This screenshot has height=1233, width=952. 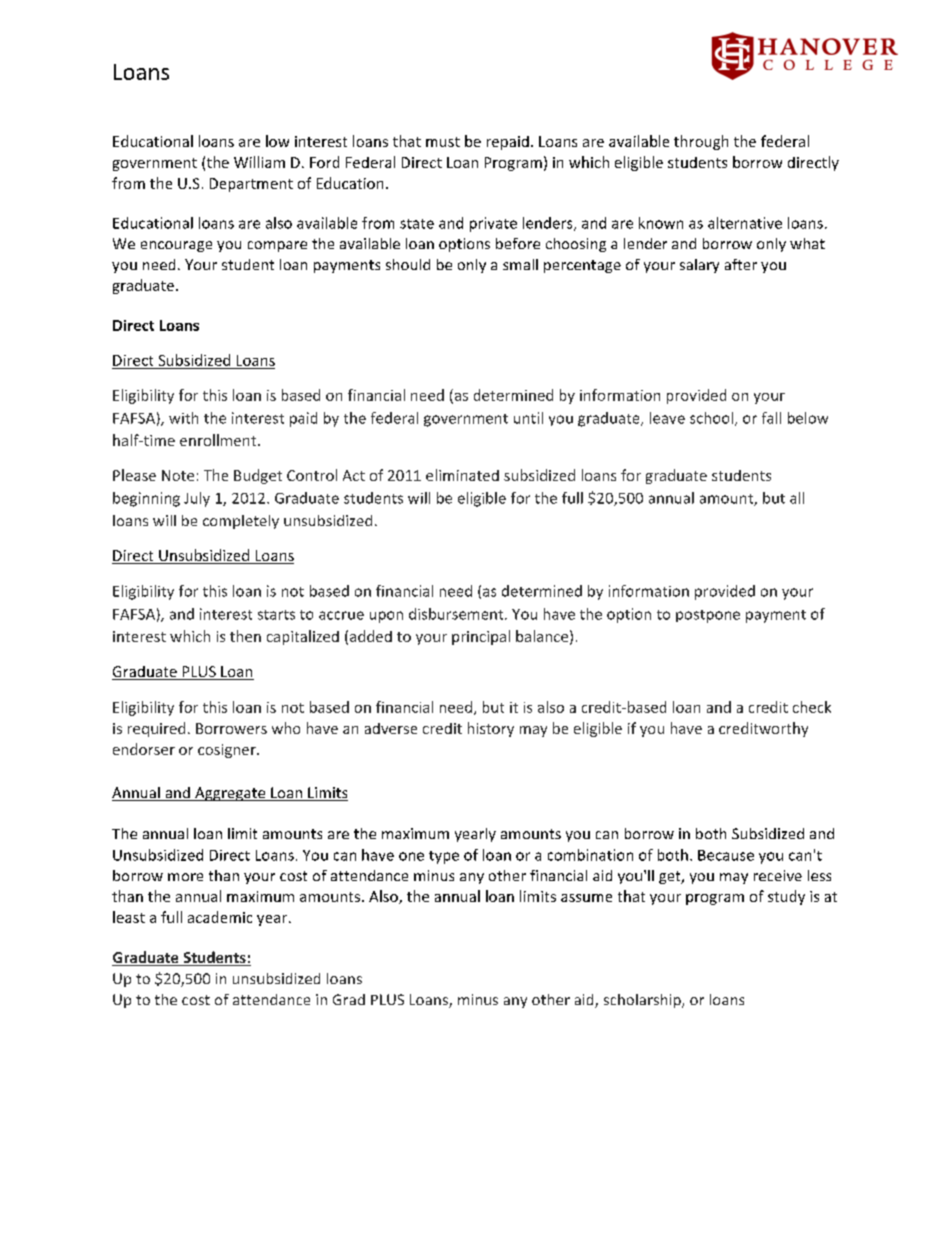 I want to click on academic, so click(x=220, y=917).
